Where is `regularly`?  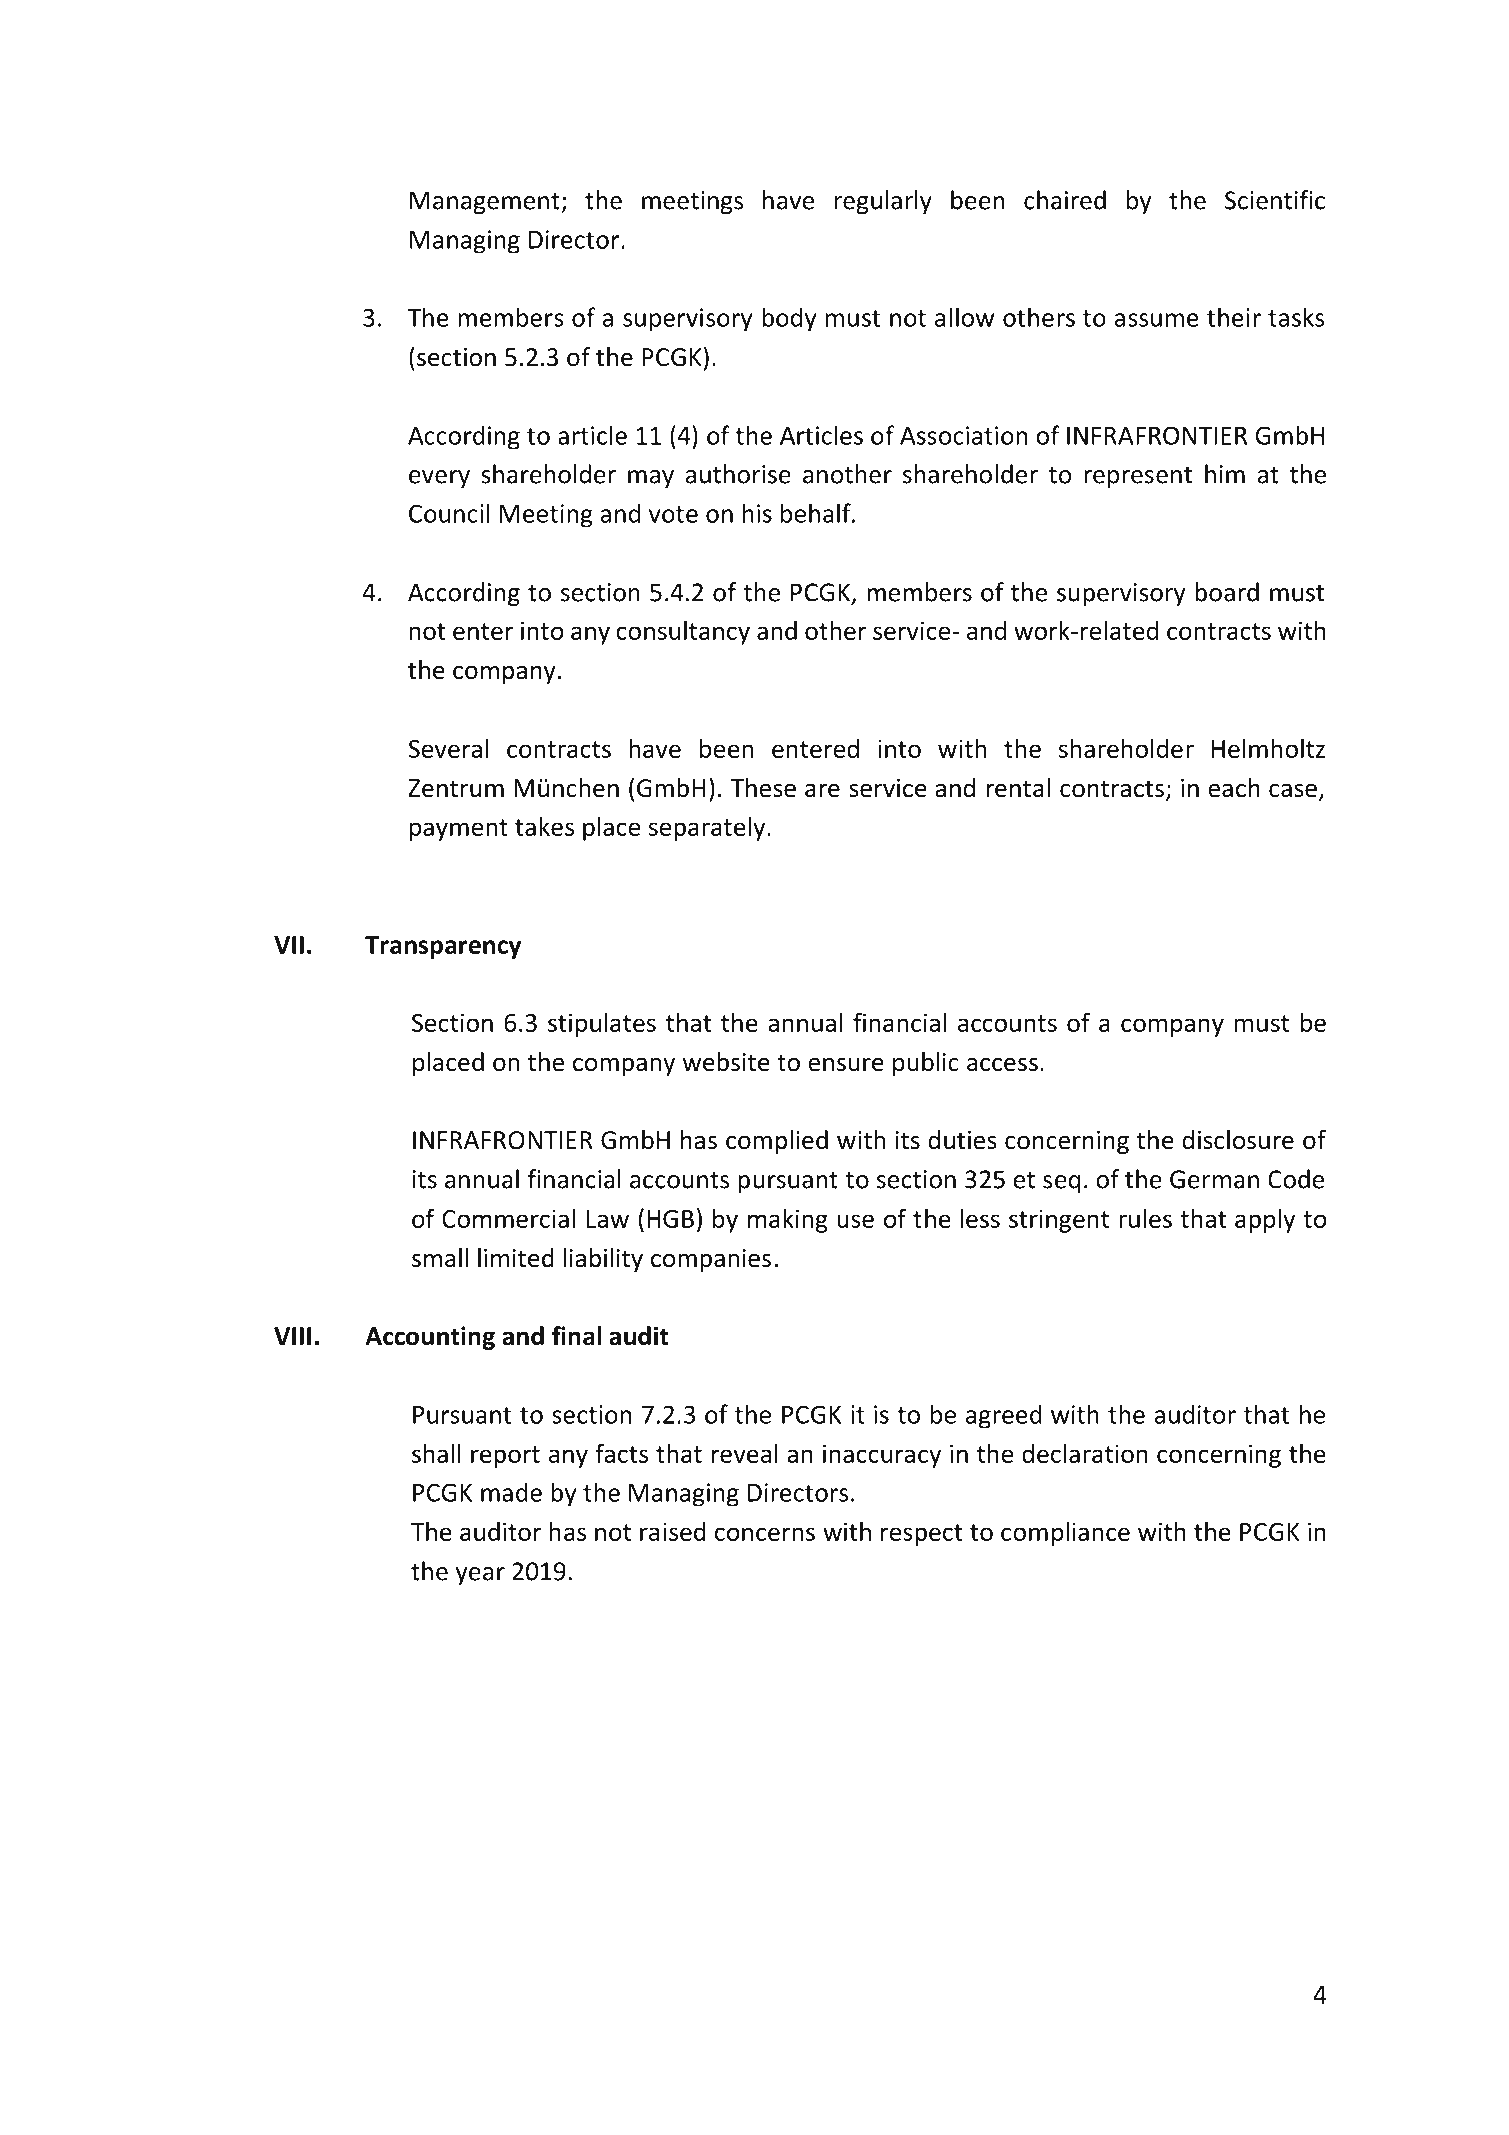 regularly is located at coordinates (883, 202).
